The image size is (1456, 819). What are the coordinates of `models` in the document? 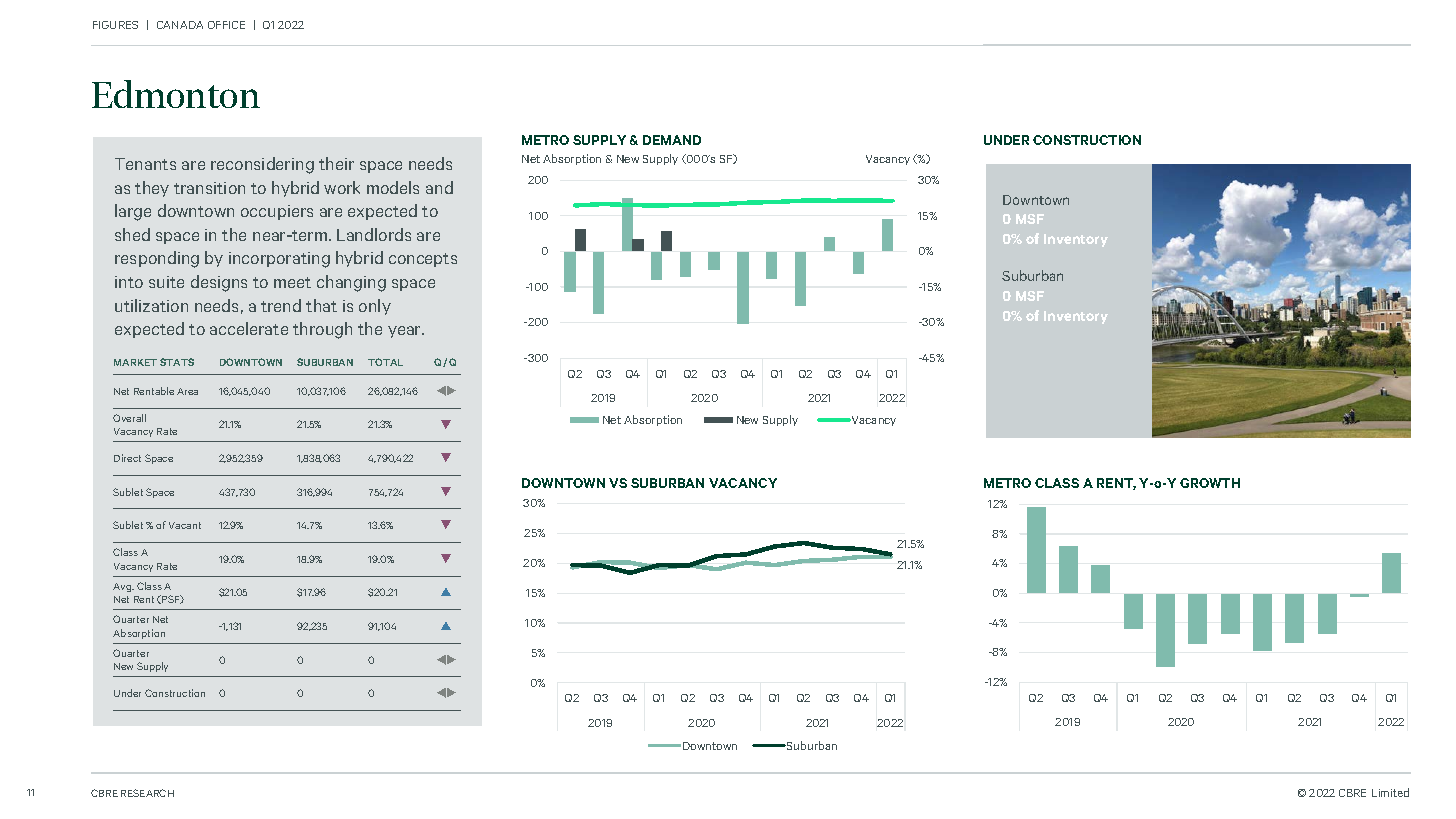 It's located at (393, 187).
